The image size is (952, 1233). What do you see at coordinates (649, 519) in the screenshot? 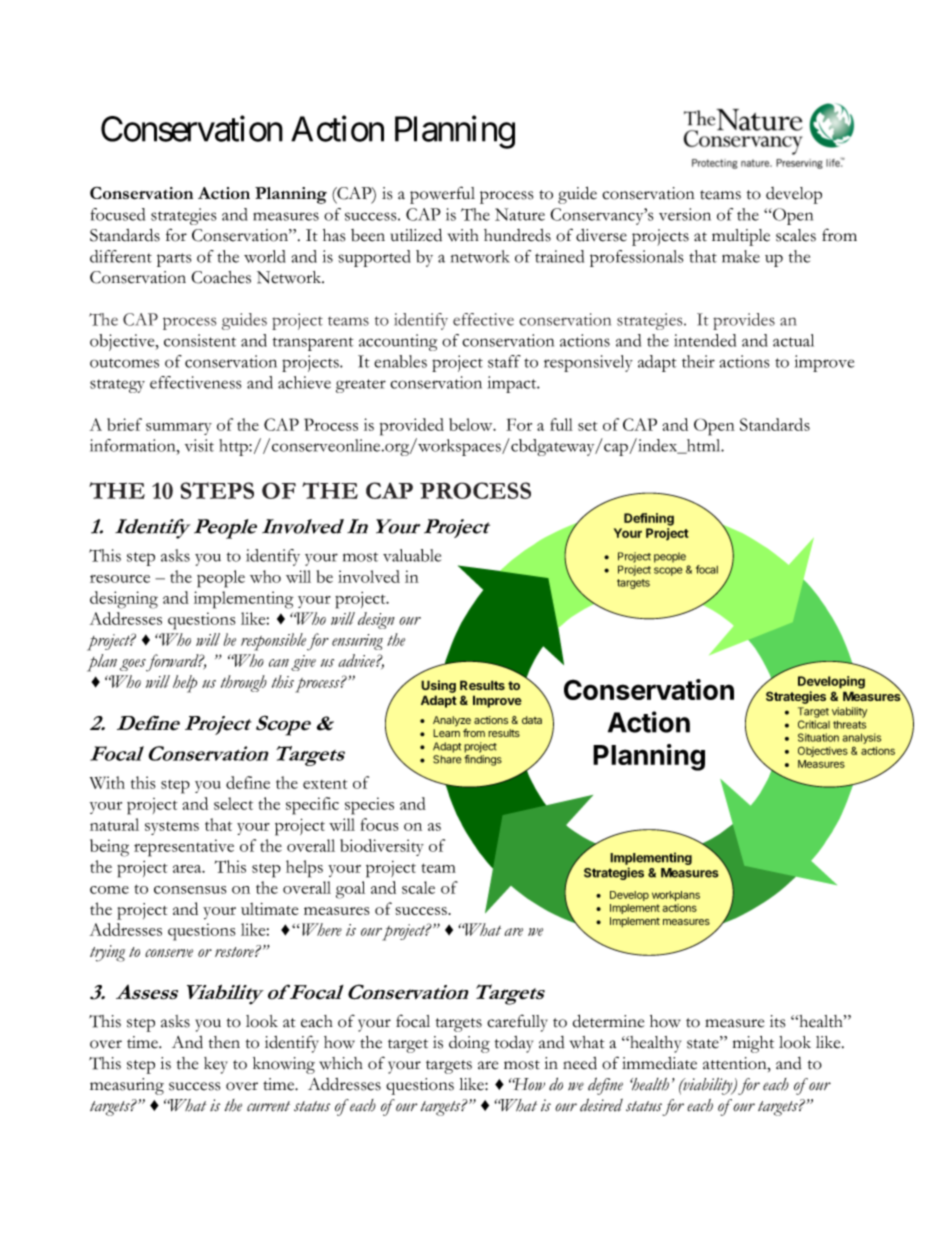
I see `Defining` at bounding box center [649, 519].
